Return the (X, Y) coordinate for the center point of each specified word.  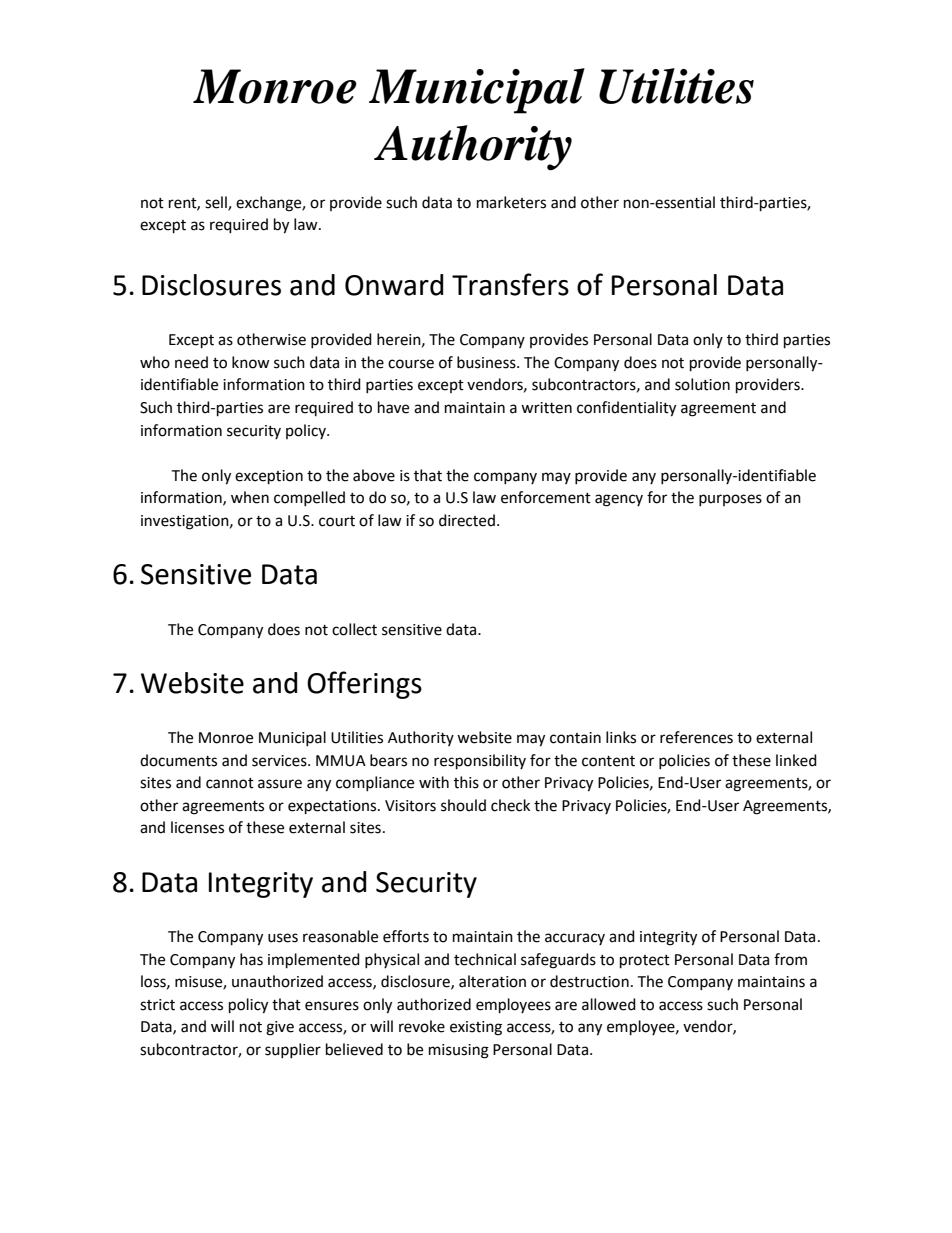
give (280, 1028)
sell (217, 203)
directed (467, 520)
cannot (230, 783)
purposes (730, 500)
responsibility (480, 762)
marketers (511, 202)
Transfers (510, 284)
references (696, 737)
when (250, 497)
